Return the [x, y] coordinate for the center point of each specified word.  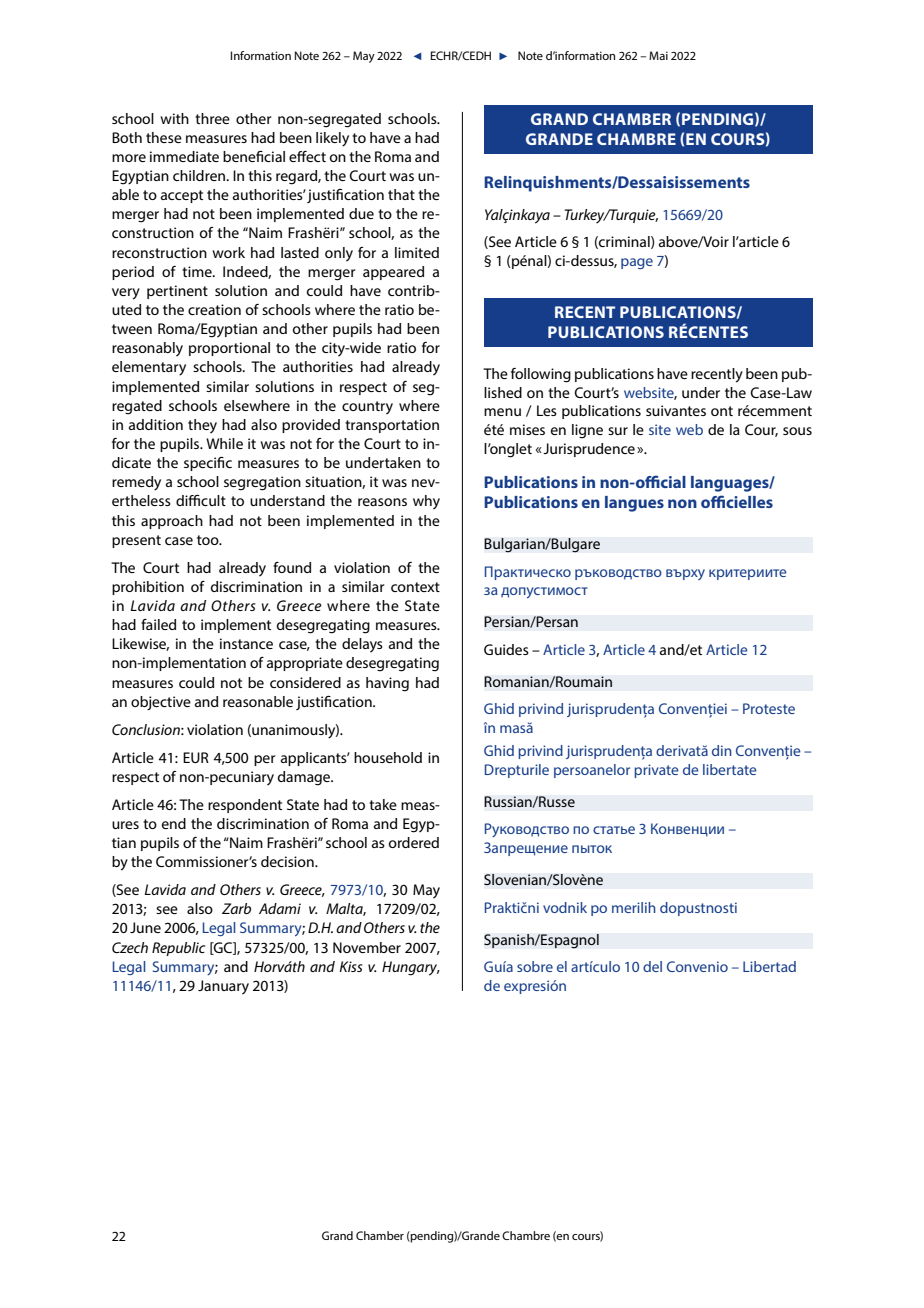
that [401, 194]
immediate [184, 156]
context [415, 587]
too [209, 540]
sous [797, 431]
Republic [178, 949]
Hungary [411, 968]
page [637, 263]
